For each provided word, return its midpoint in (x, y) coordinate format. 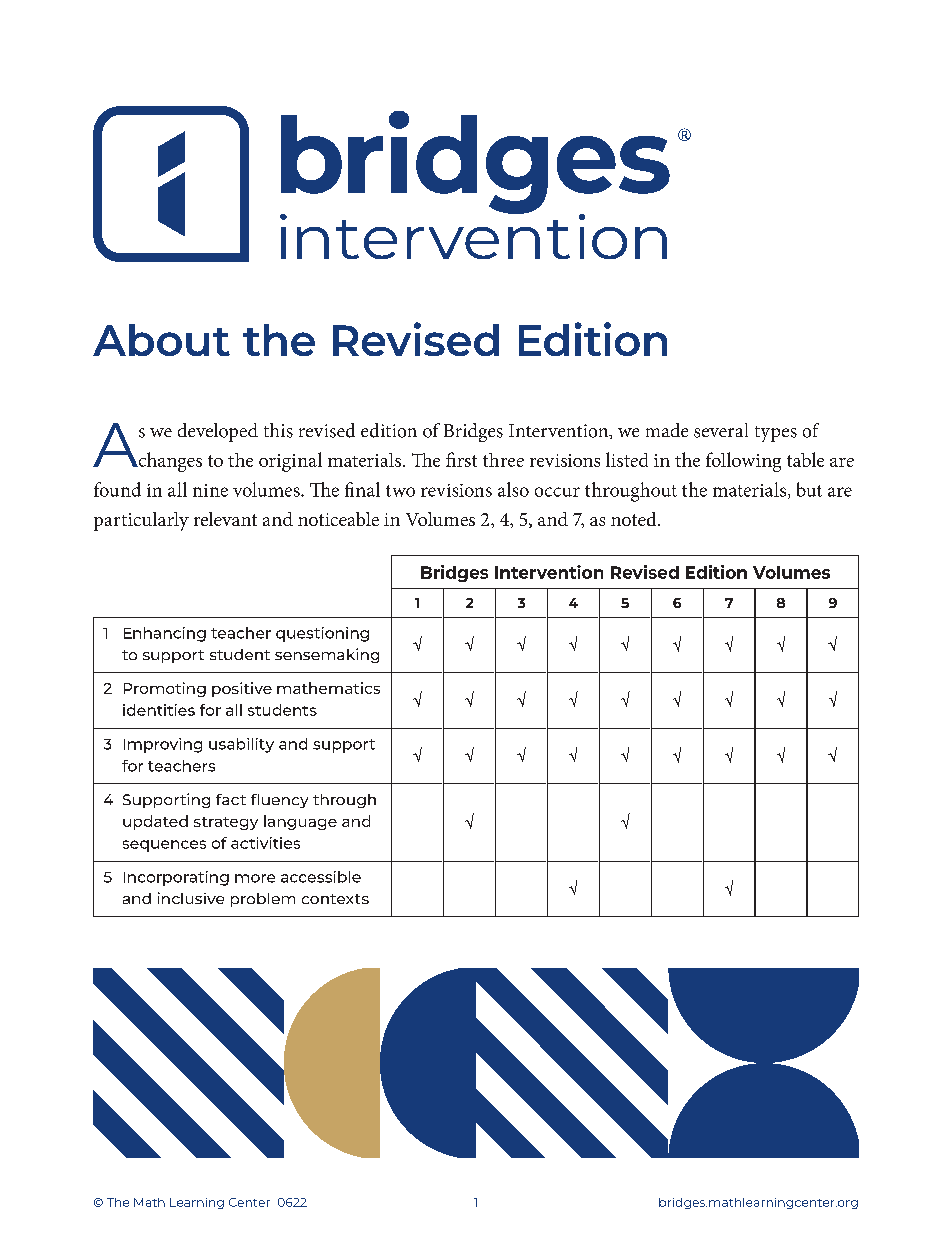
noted (635, 519)
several (721, 430)
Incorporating (176, 878)
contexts (335, 899)
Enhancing (165, 634)
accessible (321, 877)
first (461, 459)
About (161, 340)
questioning (322, 634)
